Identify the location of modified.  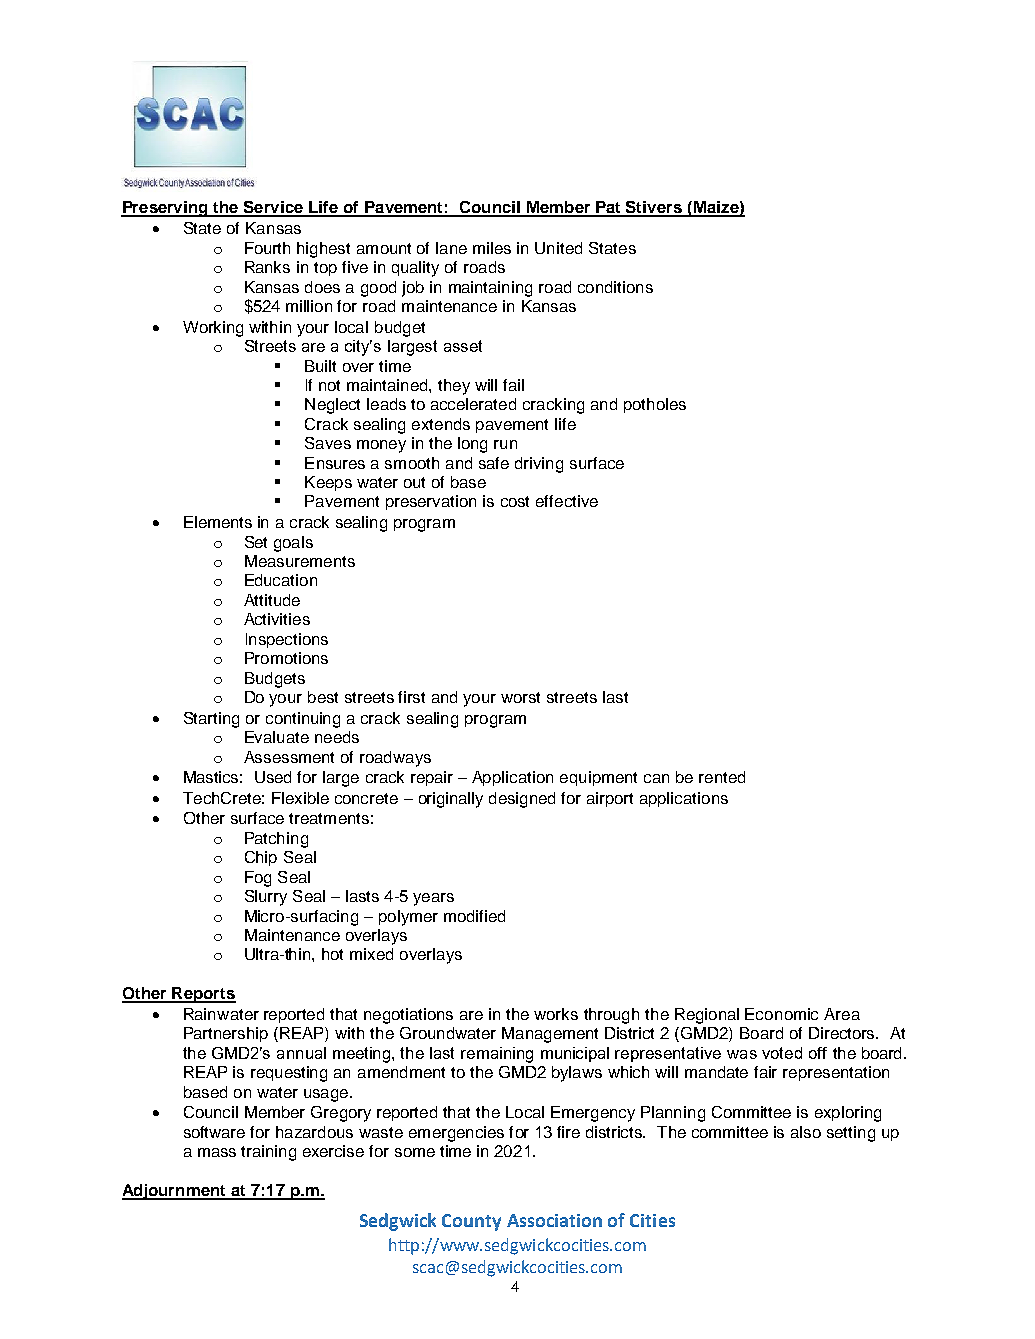
(474, 916).
